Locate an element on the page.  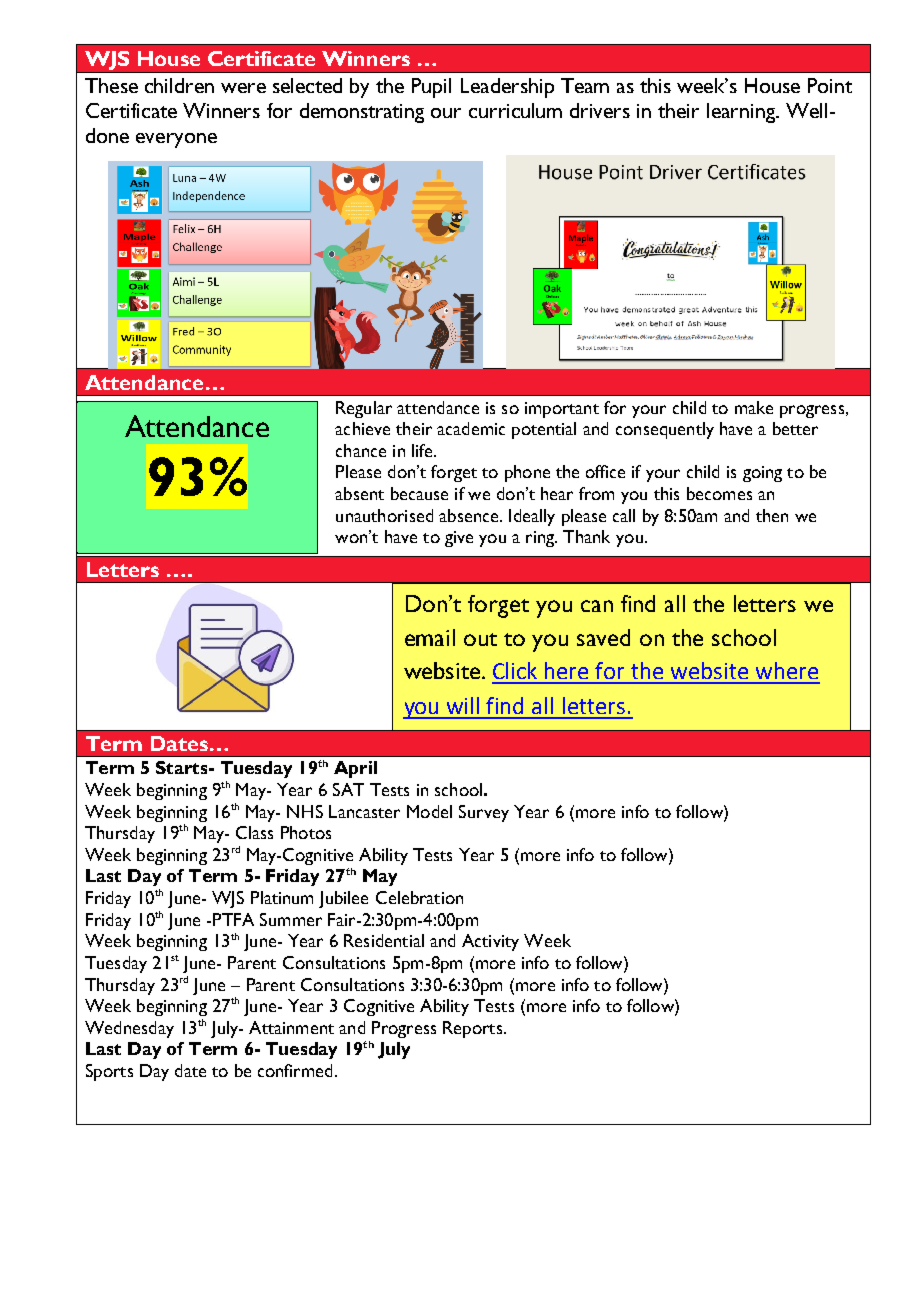
then is located at coordinates (772, 515).
